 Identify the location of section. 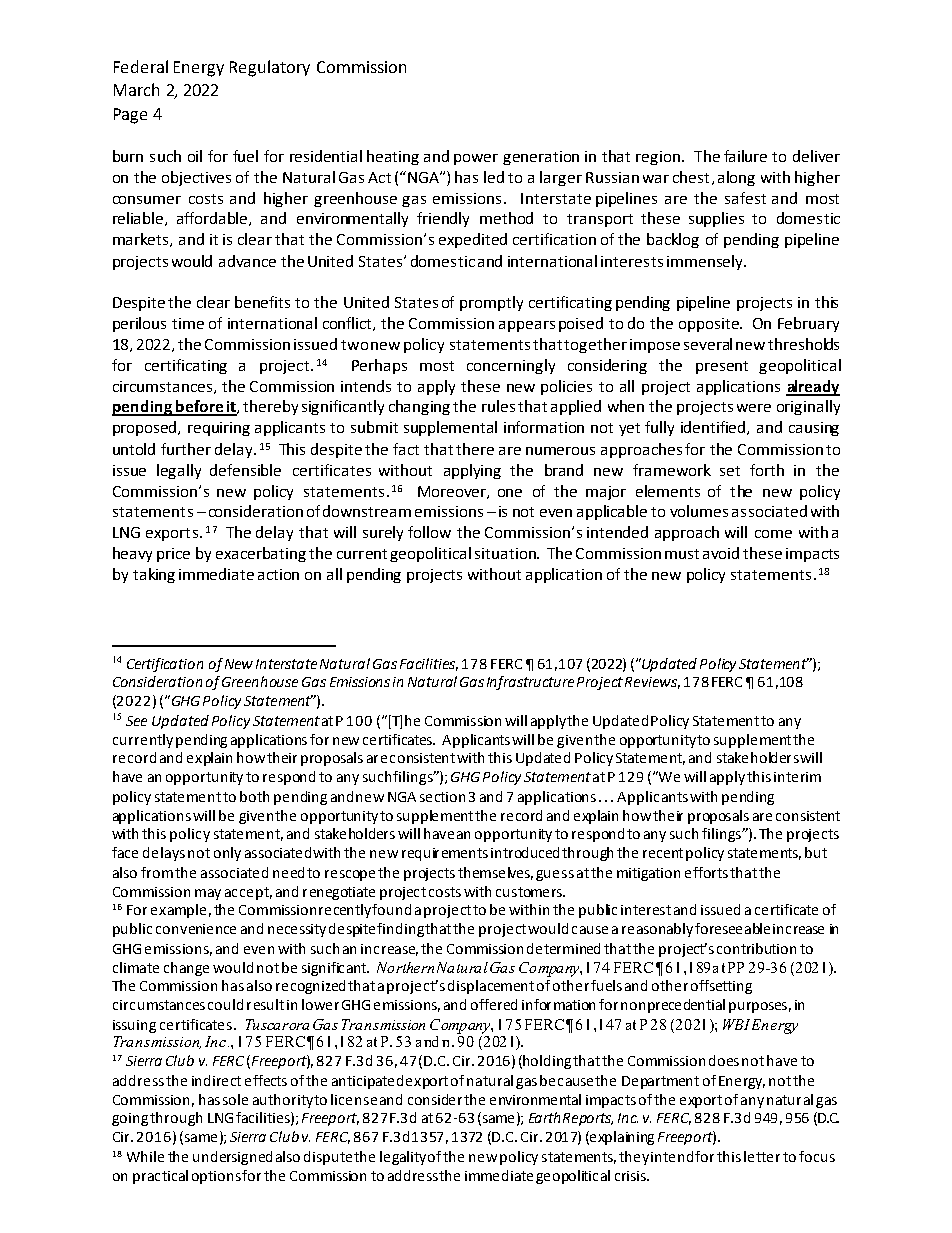
(442, 797).
